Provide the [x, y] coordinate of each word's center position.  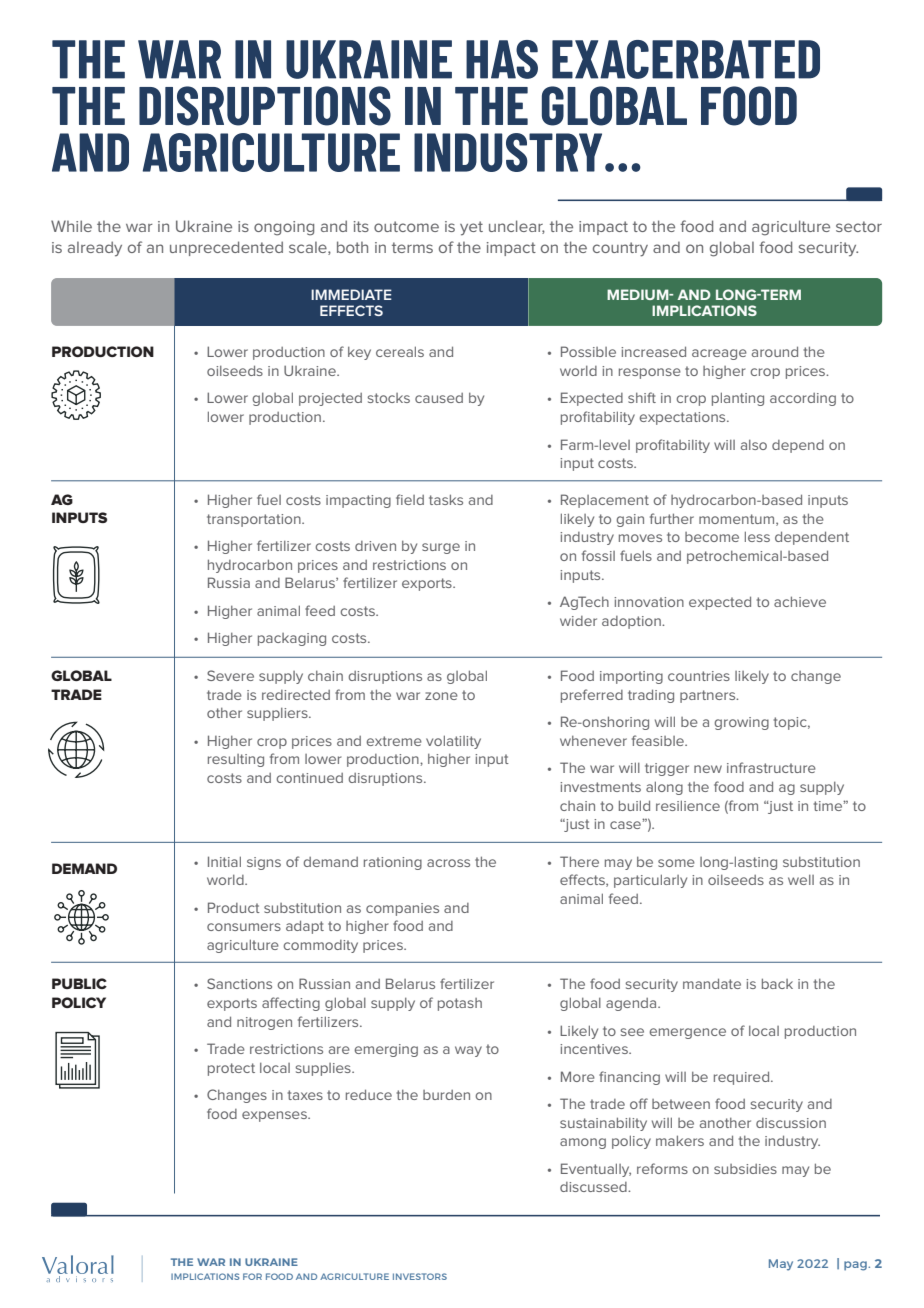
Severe [230, 675]
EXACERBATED [686, 59]
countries [699, 676]
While [71, 226]
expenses [275, 1116]
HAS [502, 59]
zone [441, 696]
